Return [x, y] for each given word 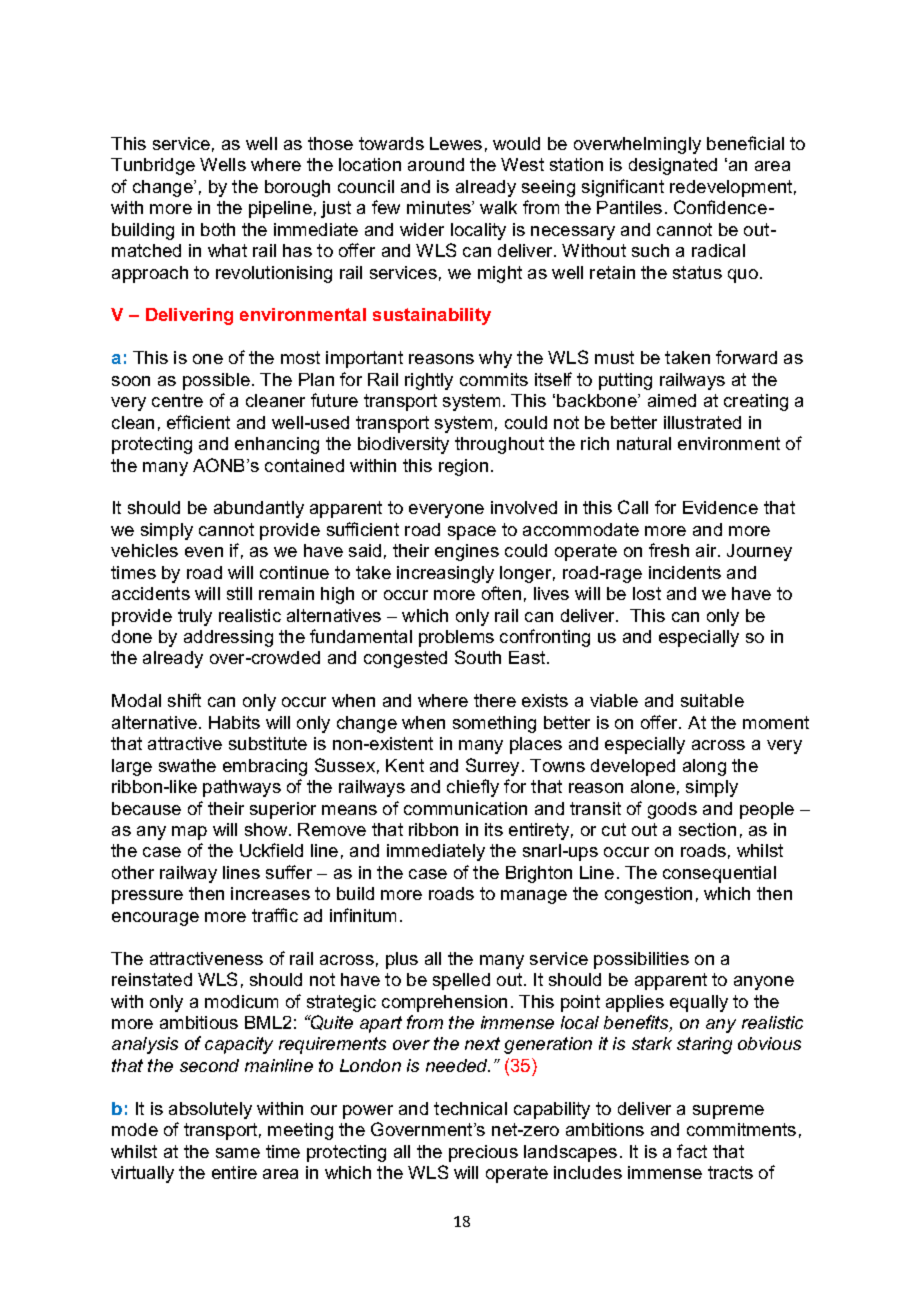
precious [483, 1153]
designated [673, 166]
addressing [228, 638]
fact [692, 1151]
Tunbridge [153, 166]
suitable [712, 700]
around [436, 164]
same [238, 1153]
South [478, 657]
